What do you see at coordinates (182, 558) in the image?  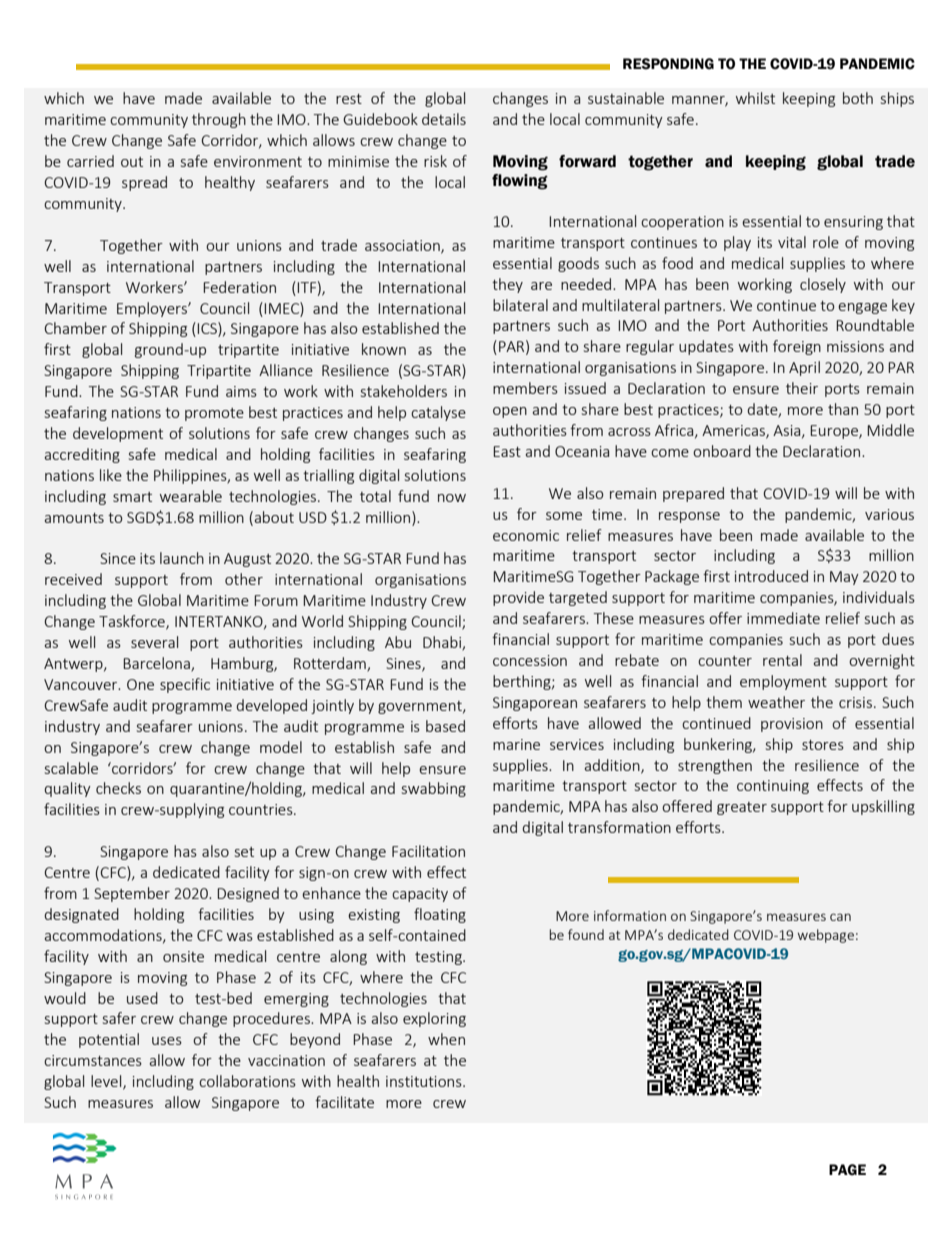 I see `launch` at bounding box center [182, 558].
